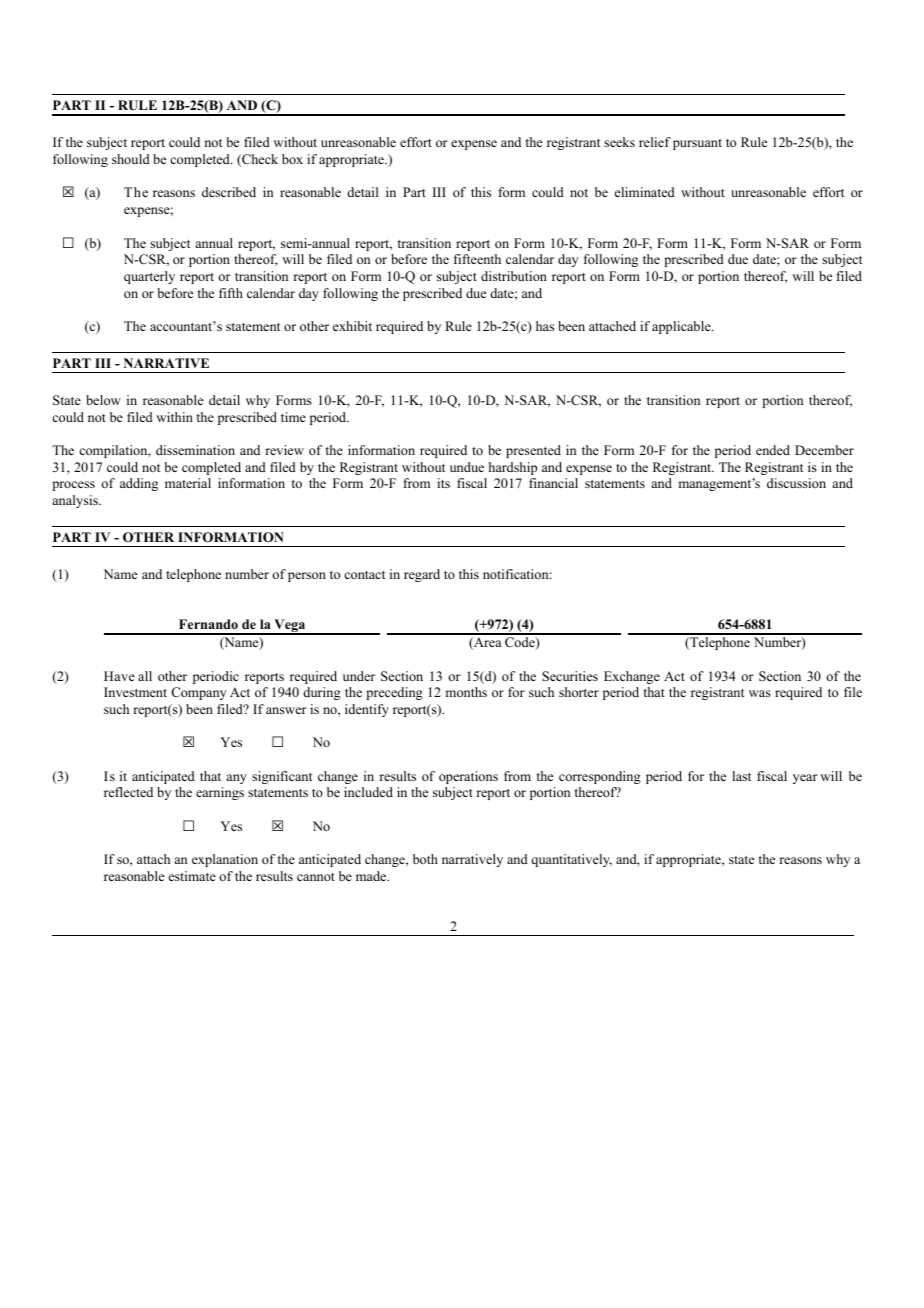 Image resolution: width=924 pixels, height=1308 pixels. I want to click on should, so click(131, 159).
